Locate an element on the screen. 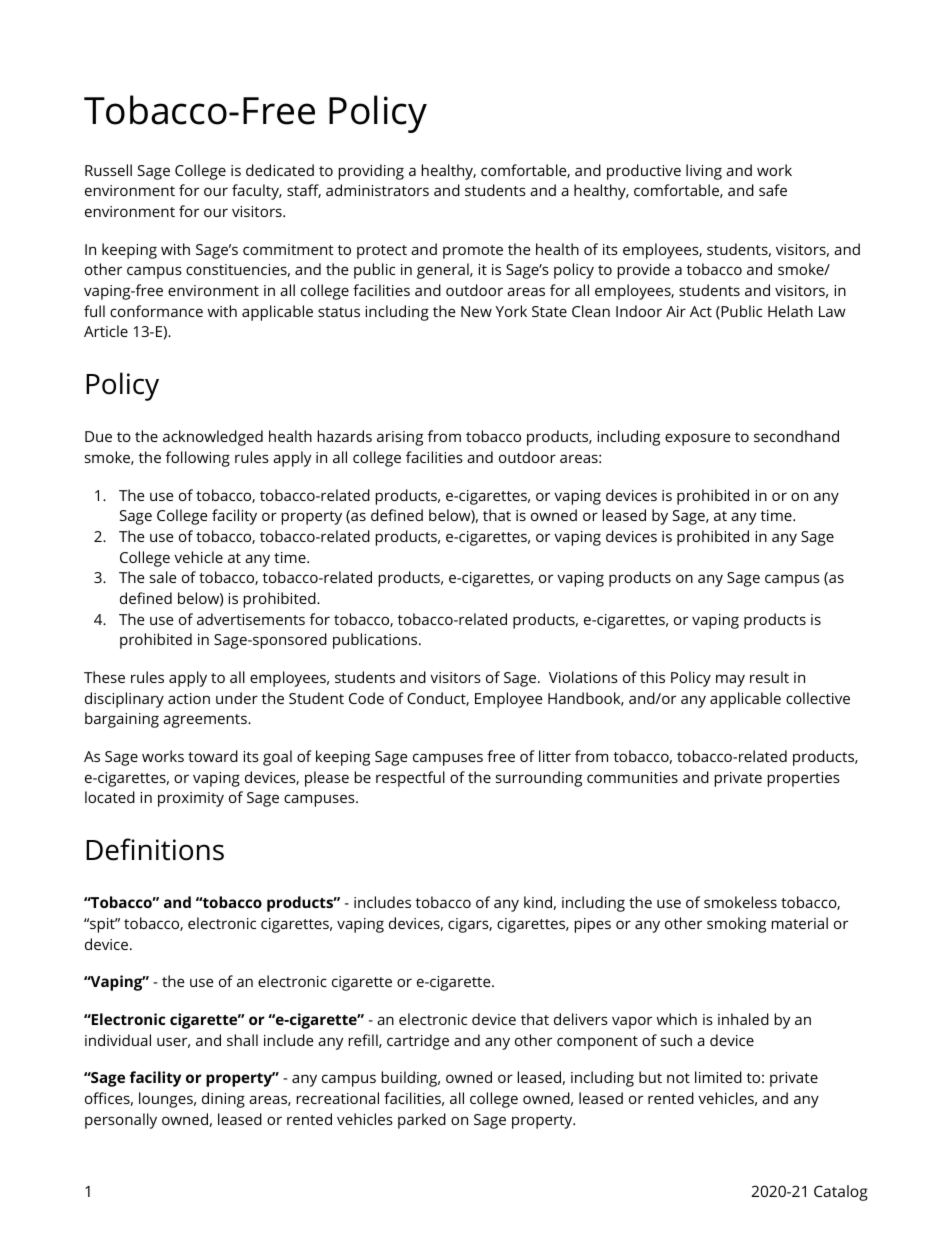 The height and width of the screenshot is (1233, 952). Russell is located at coordinates (108, 170).
